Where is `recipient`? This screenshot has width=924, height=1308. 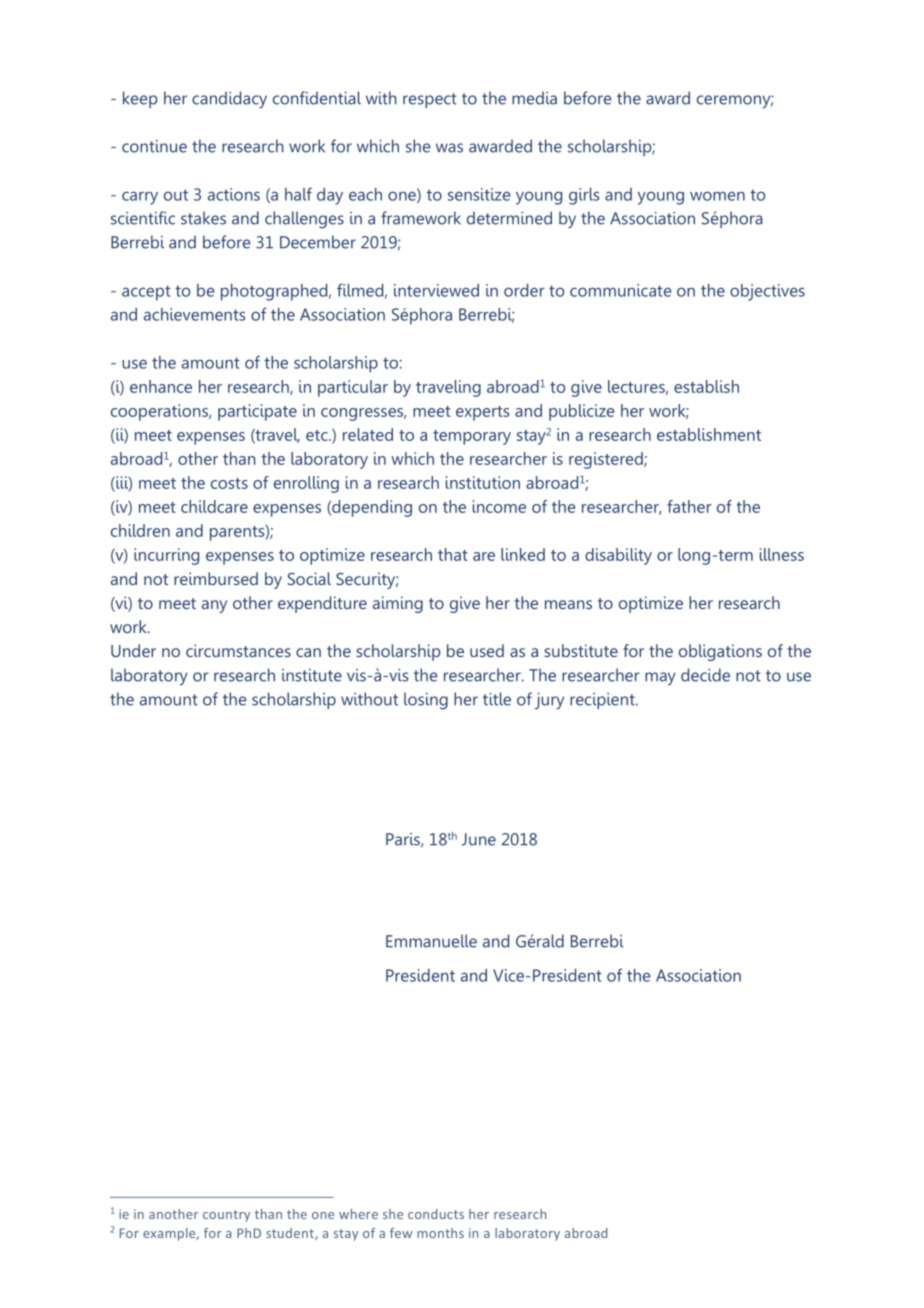
recipient is located at coordinates (603, 701).
